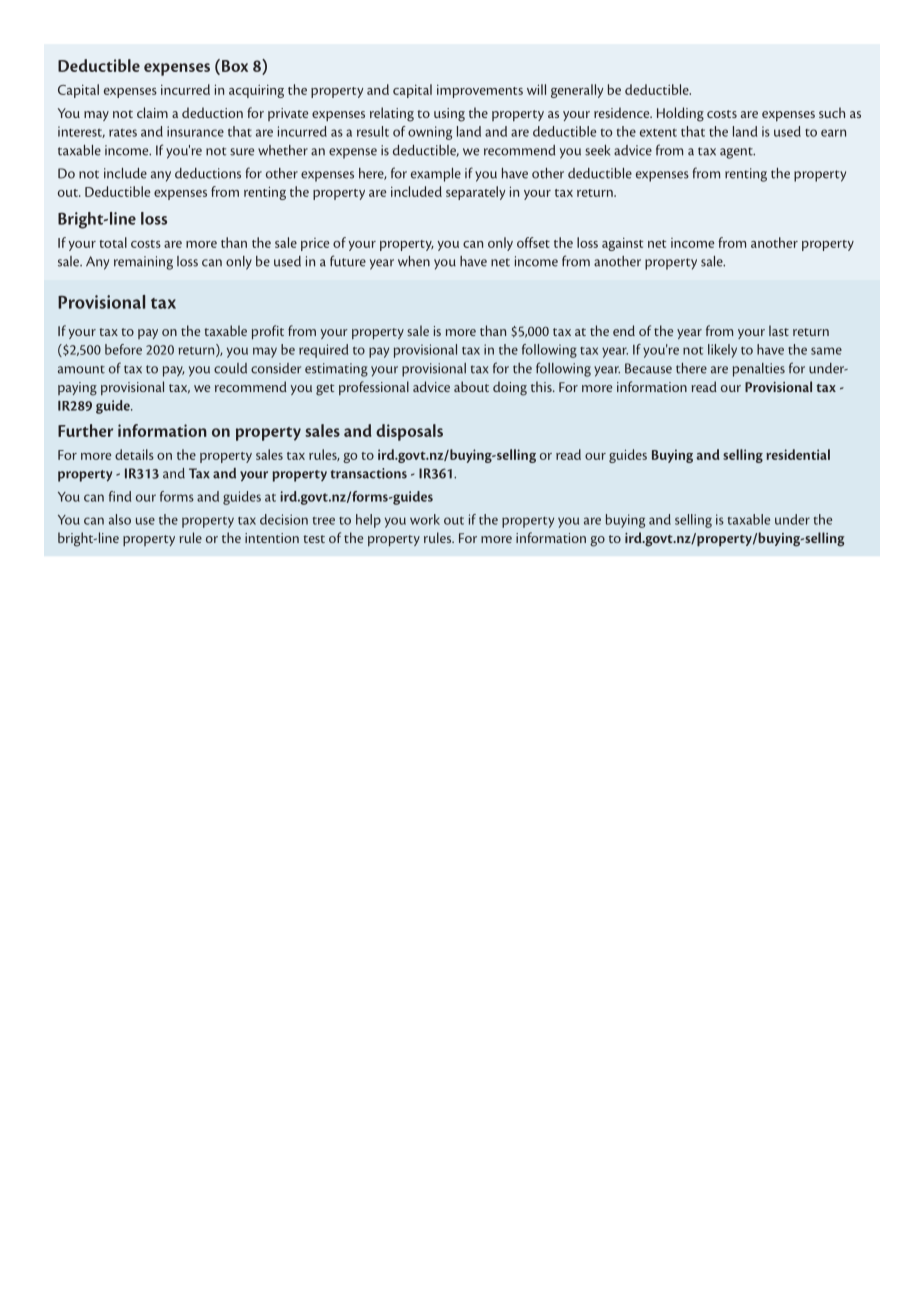  Describe the element at coordinates (779, 330) in the page. I see `last` at that location.
